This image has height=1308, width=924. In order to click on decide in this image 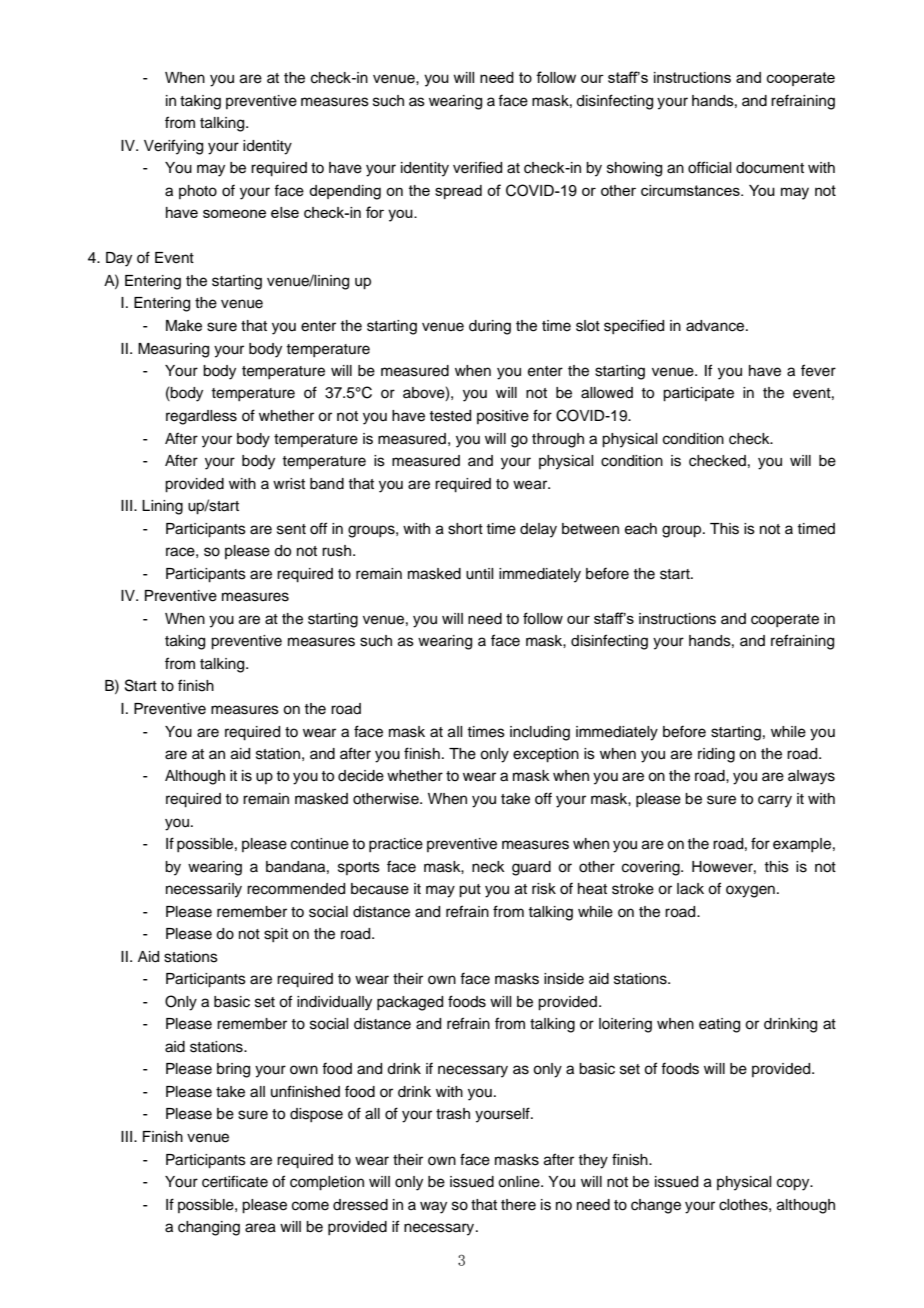, I will do `click(361, 776)`.
